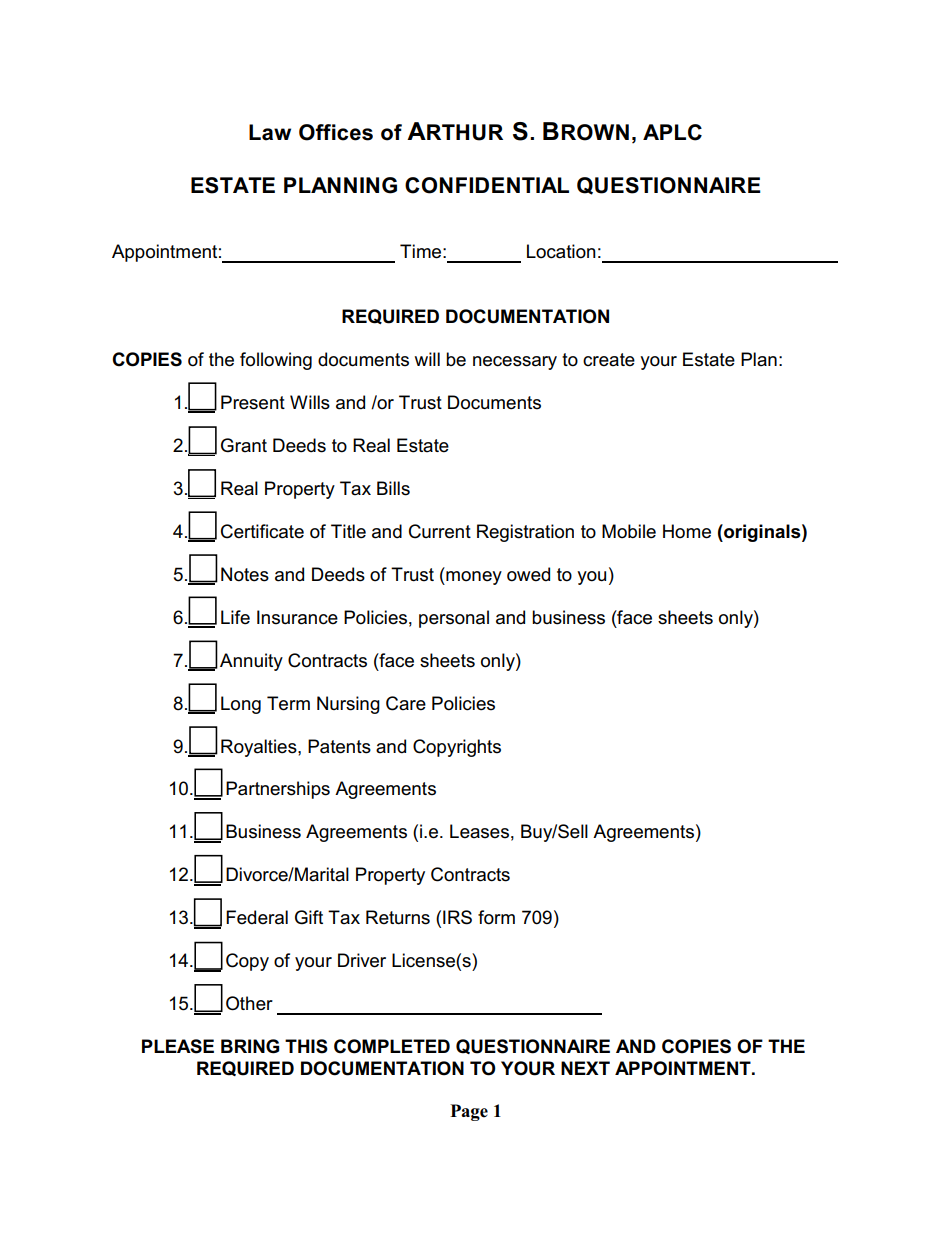 Image resolution: width=952 pixels, height=1233 pixels. What do you see at coordinates (561, 251) in the screenshot?
I see `Location` at bounding box center [561, 251].
